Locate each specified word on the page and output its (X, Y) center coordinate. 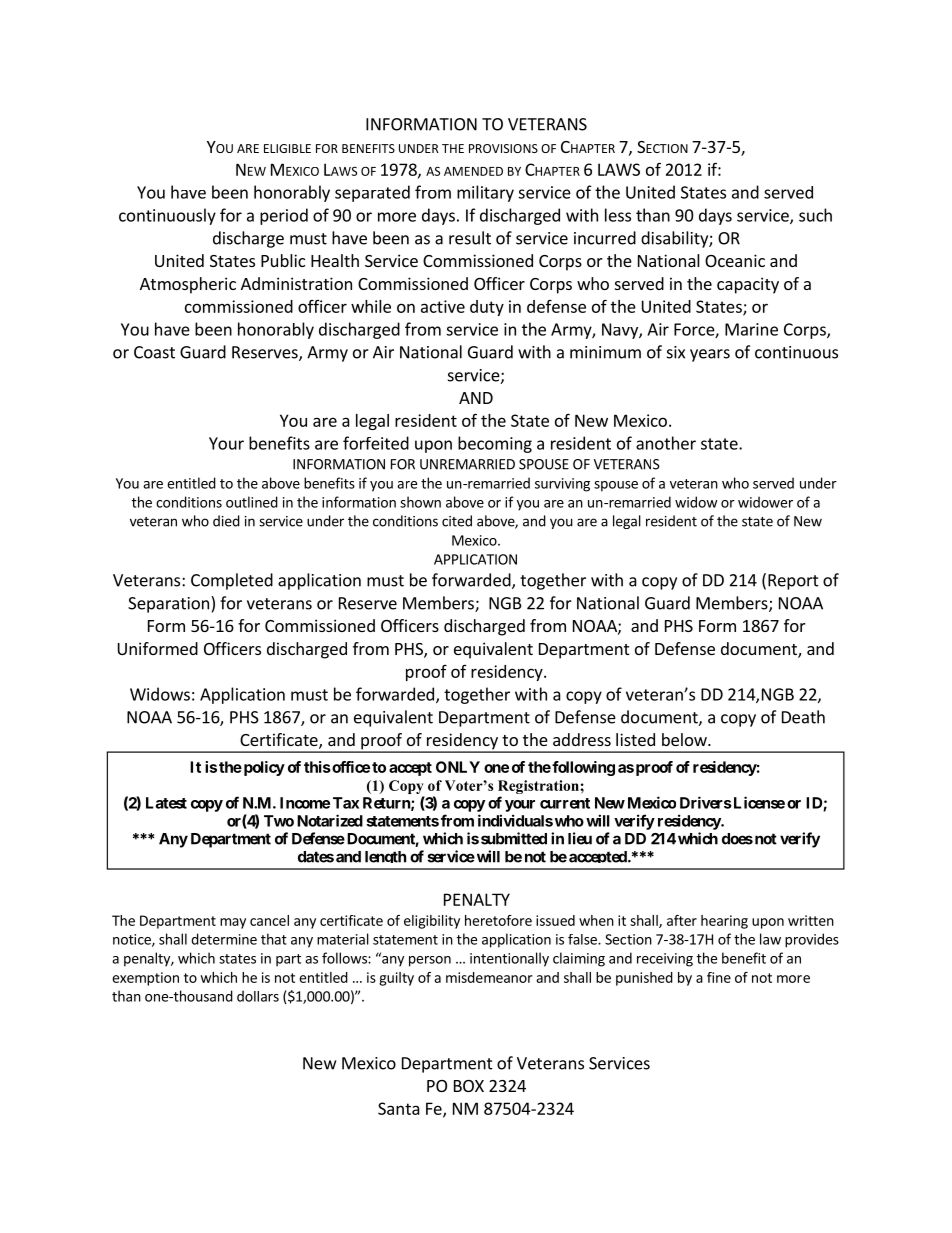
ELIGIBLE (287, 148)
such (815, 215)
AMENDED (473, 171)
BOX (469, 1086)
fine (719, 977)
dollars (258, 996)
